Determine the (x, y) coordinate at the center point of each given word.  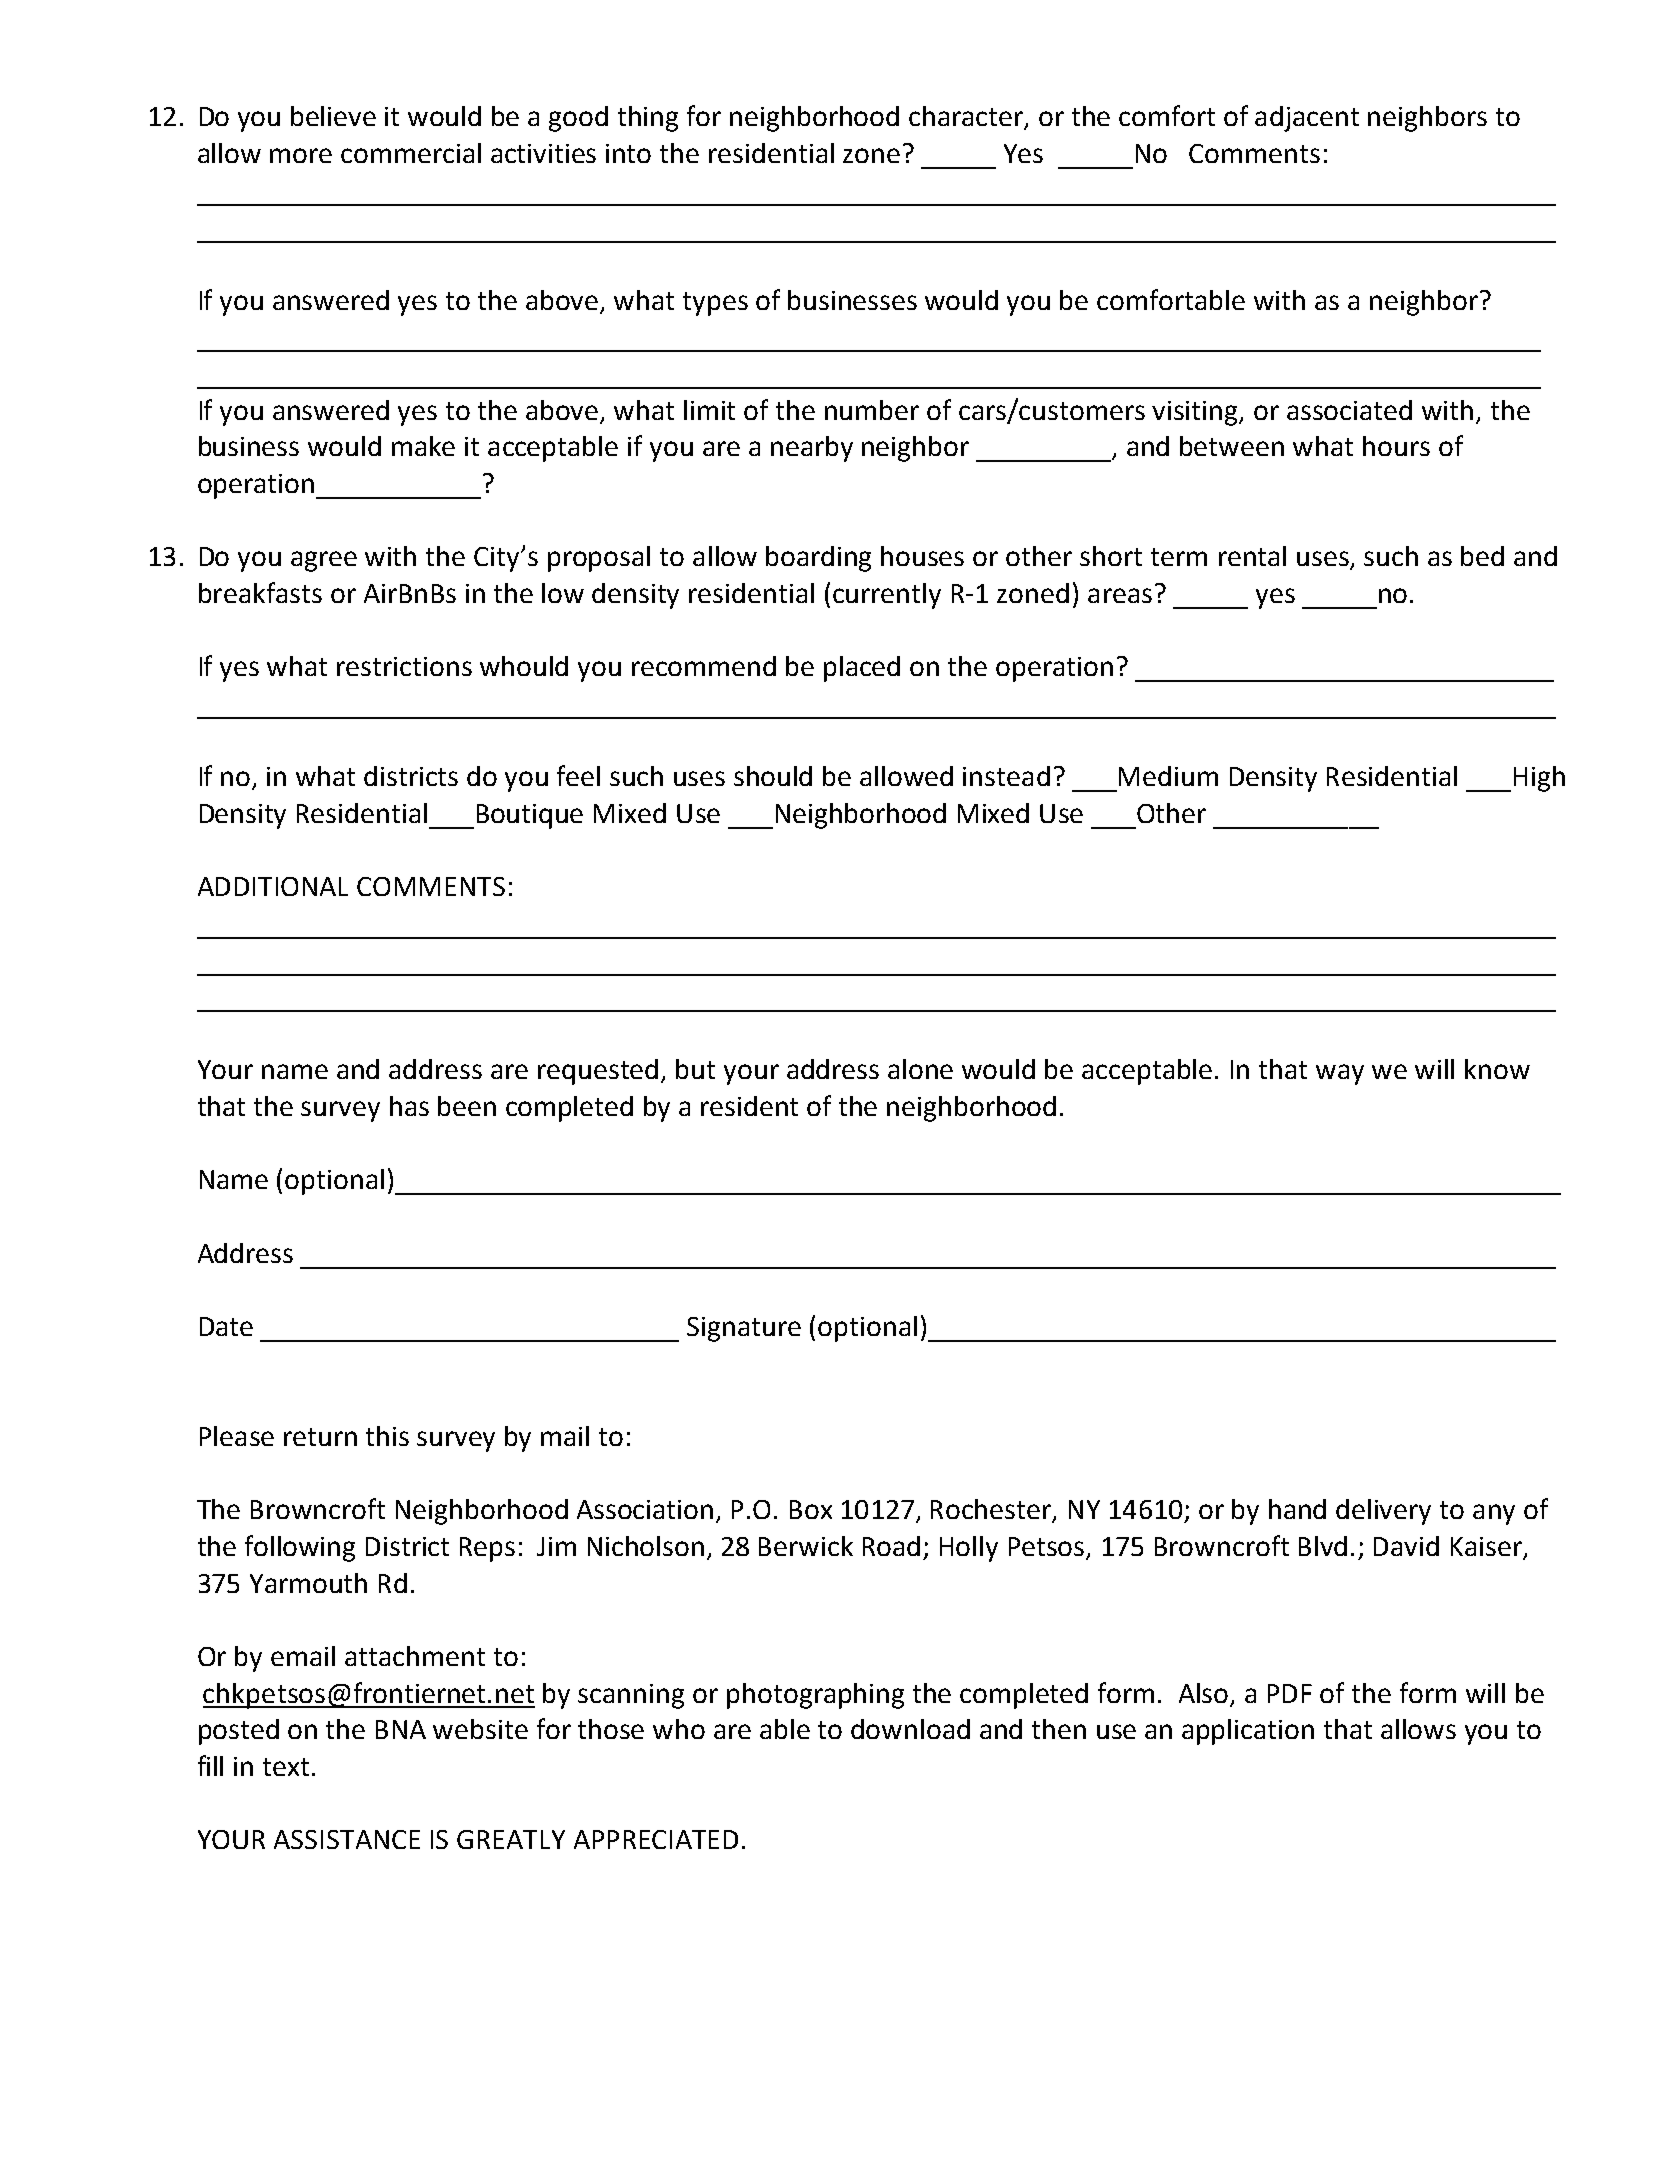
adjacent (1307, 119)
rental (1252, 556)
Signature (744, 1329)
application (1248, 1732)
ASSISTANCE (347, 1839)
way (1340, 1074)
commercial (411, 153)
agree (324, 561)
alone (920, 1069)
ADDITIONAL (273, 886)
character (967, 117)
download (910, 1729)
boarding (818, 559)
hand (1297, 1509)
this (387, 1436)
